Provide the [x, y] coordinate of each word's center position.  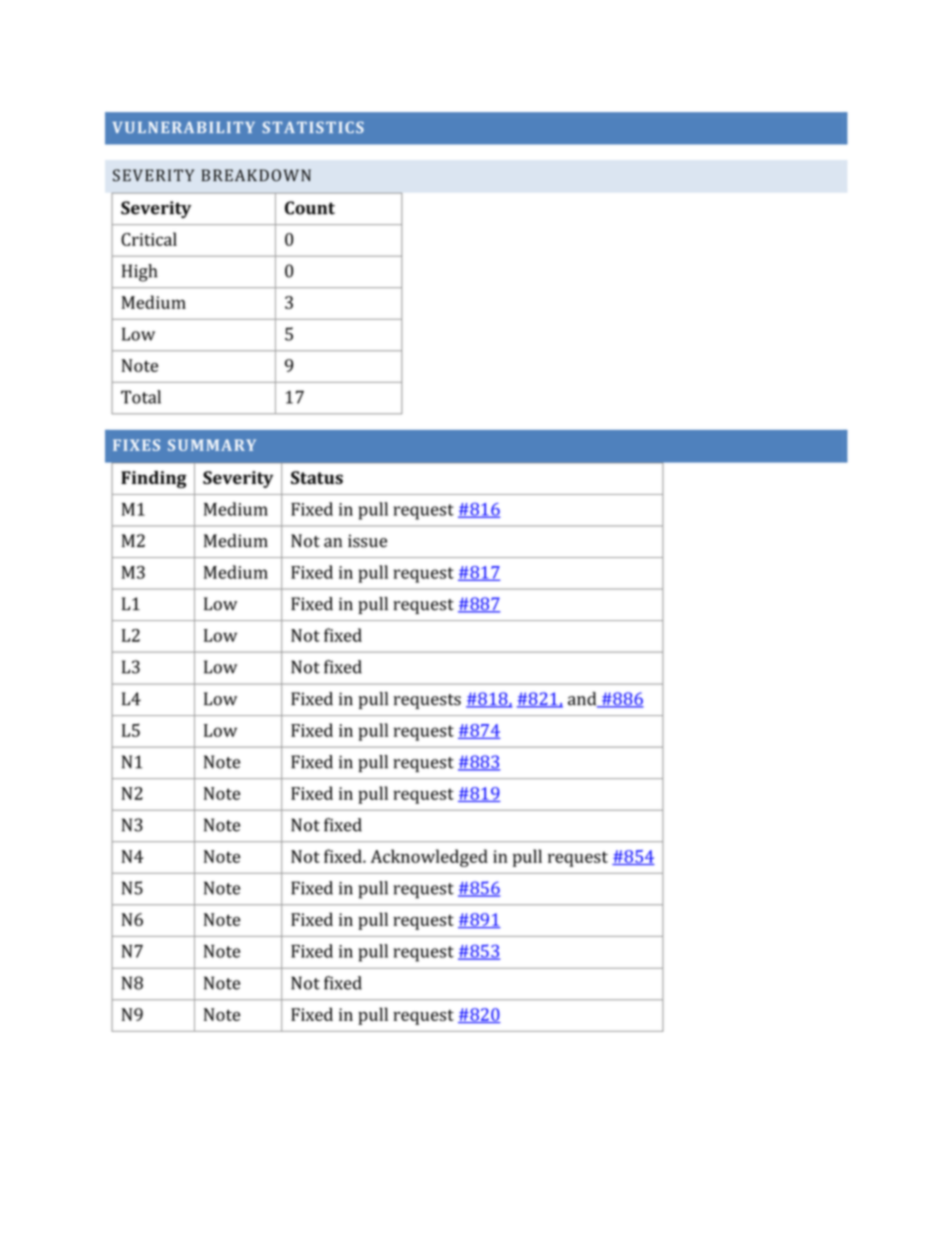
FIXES [136, 445]
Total [141, 397]
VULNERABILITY [184, 127]
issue [367, 541]
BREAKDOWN [256, 175]
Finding [154, 479]
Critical [149, 239]
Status [317, 477]
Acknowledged [429, 858]
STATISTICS [313, 127]
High [139, 273]
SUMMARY [212, 445]
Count [310, 208]
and [583, 700]
